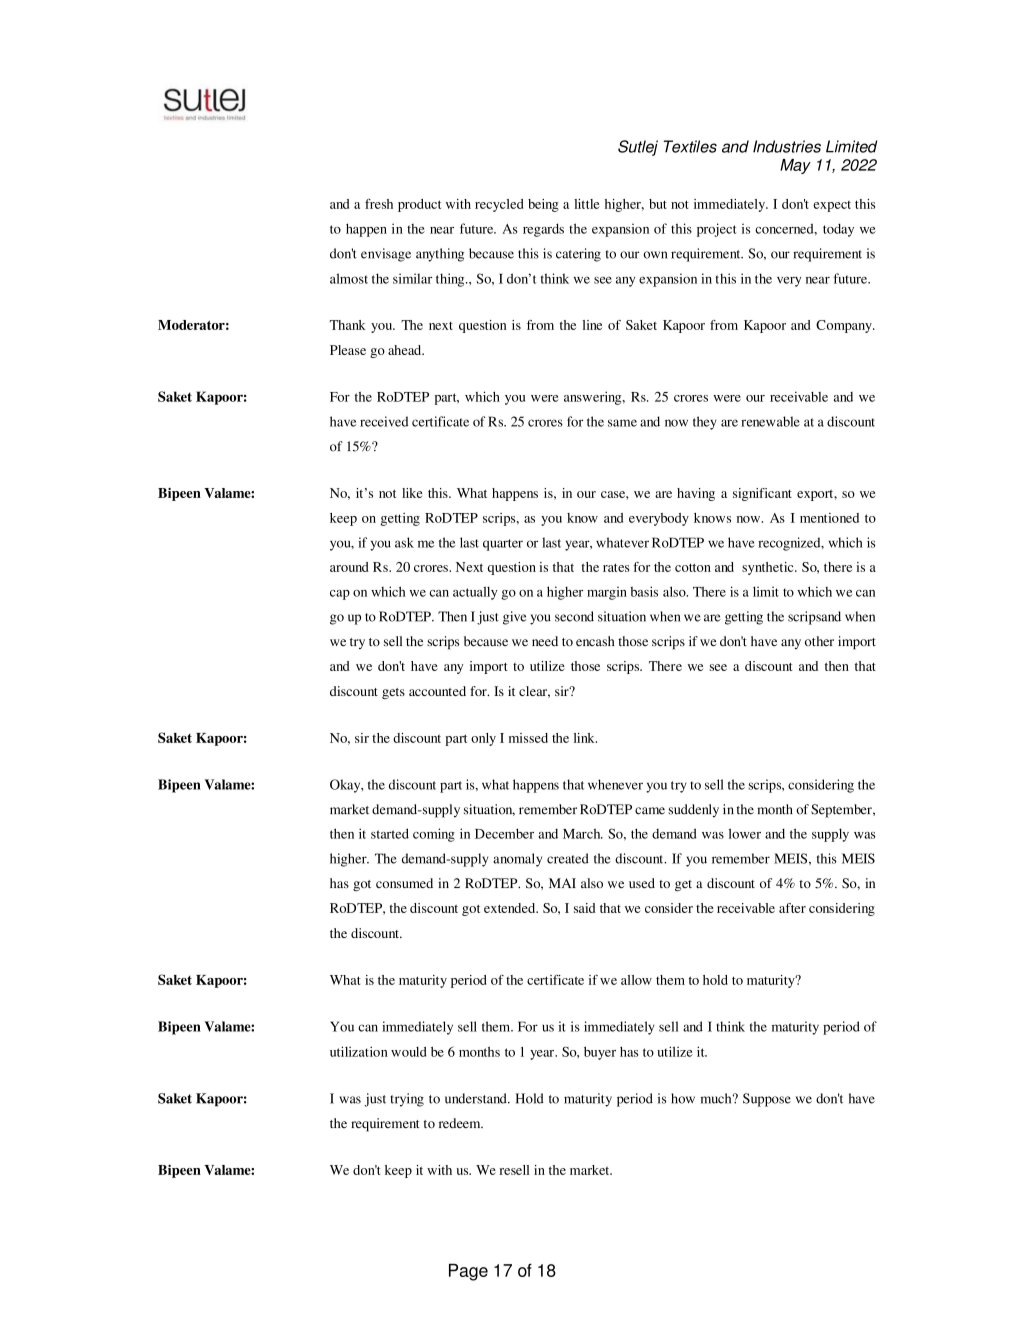 The width and height of the page is (1035, 1340). I want to click on little, so click(587, 204).
